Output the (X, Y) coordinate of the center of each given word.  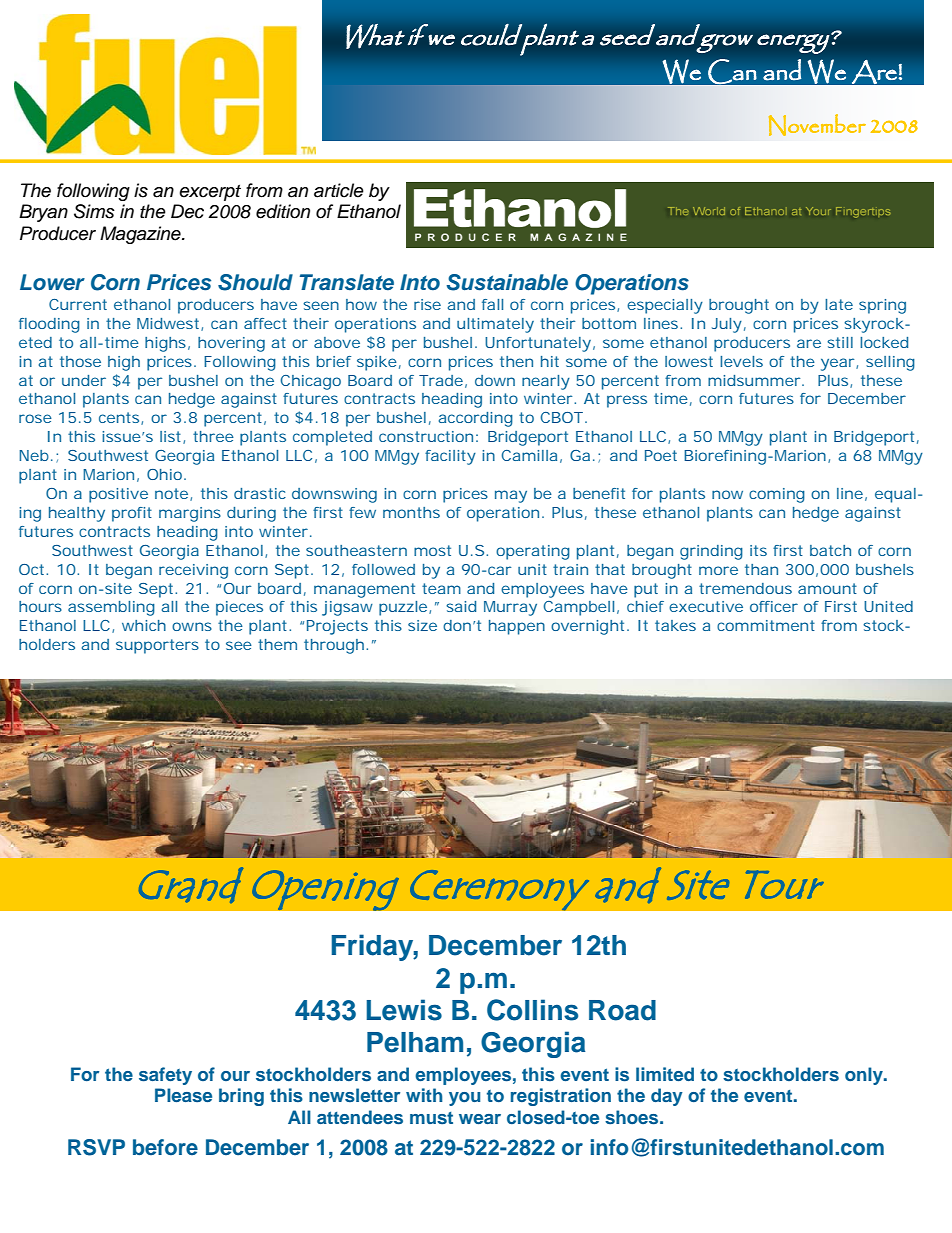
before (165, 1147)
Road (622, 1010)
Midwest (169, 324)
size (422, 625)
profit (132, 514)
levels (741, 361)
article (339, 190)
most (432, 550)
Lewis (404, 1010)
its (758, 550)
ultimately (495, 325)
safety (165, 1076)
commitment (766, 625)
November (817, 125)
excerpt (210, 193)
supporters (157, 646)
